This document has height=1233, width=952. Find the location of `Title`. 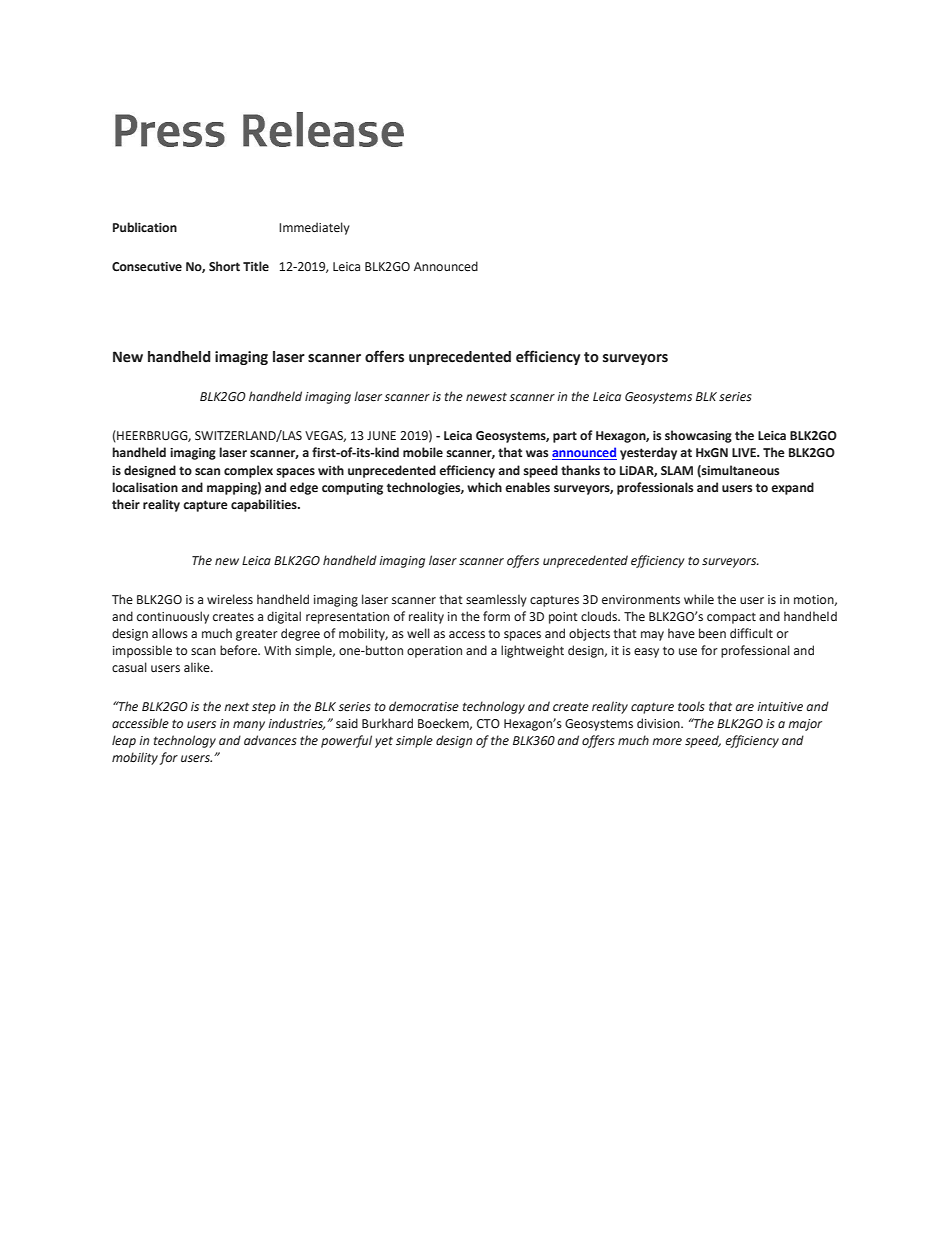

Title is located at coordinates (256, 266).
